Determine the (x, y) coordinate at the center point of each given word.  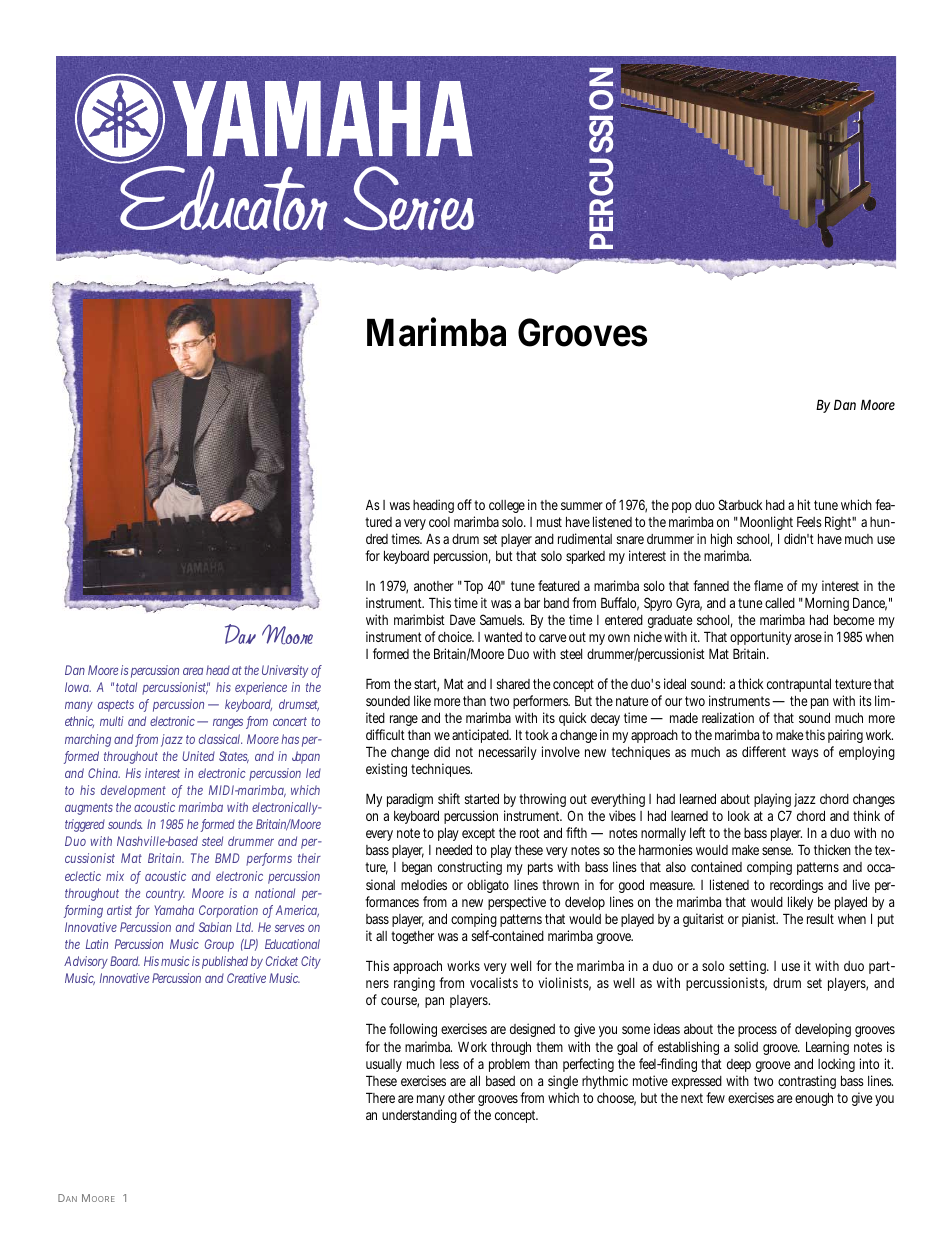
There (380, 1097)
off (466, 504)
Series (411, 198)
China (104, 773)
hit (804, 504)
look (739, 816)
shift (449, 798)
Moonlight (766, 523)
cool (439, 522)
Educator (222, 195)
